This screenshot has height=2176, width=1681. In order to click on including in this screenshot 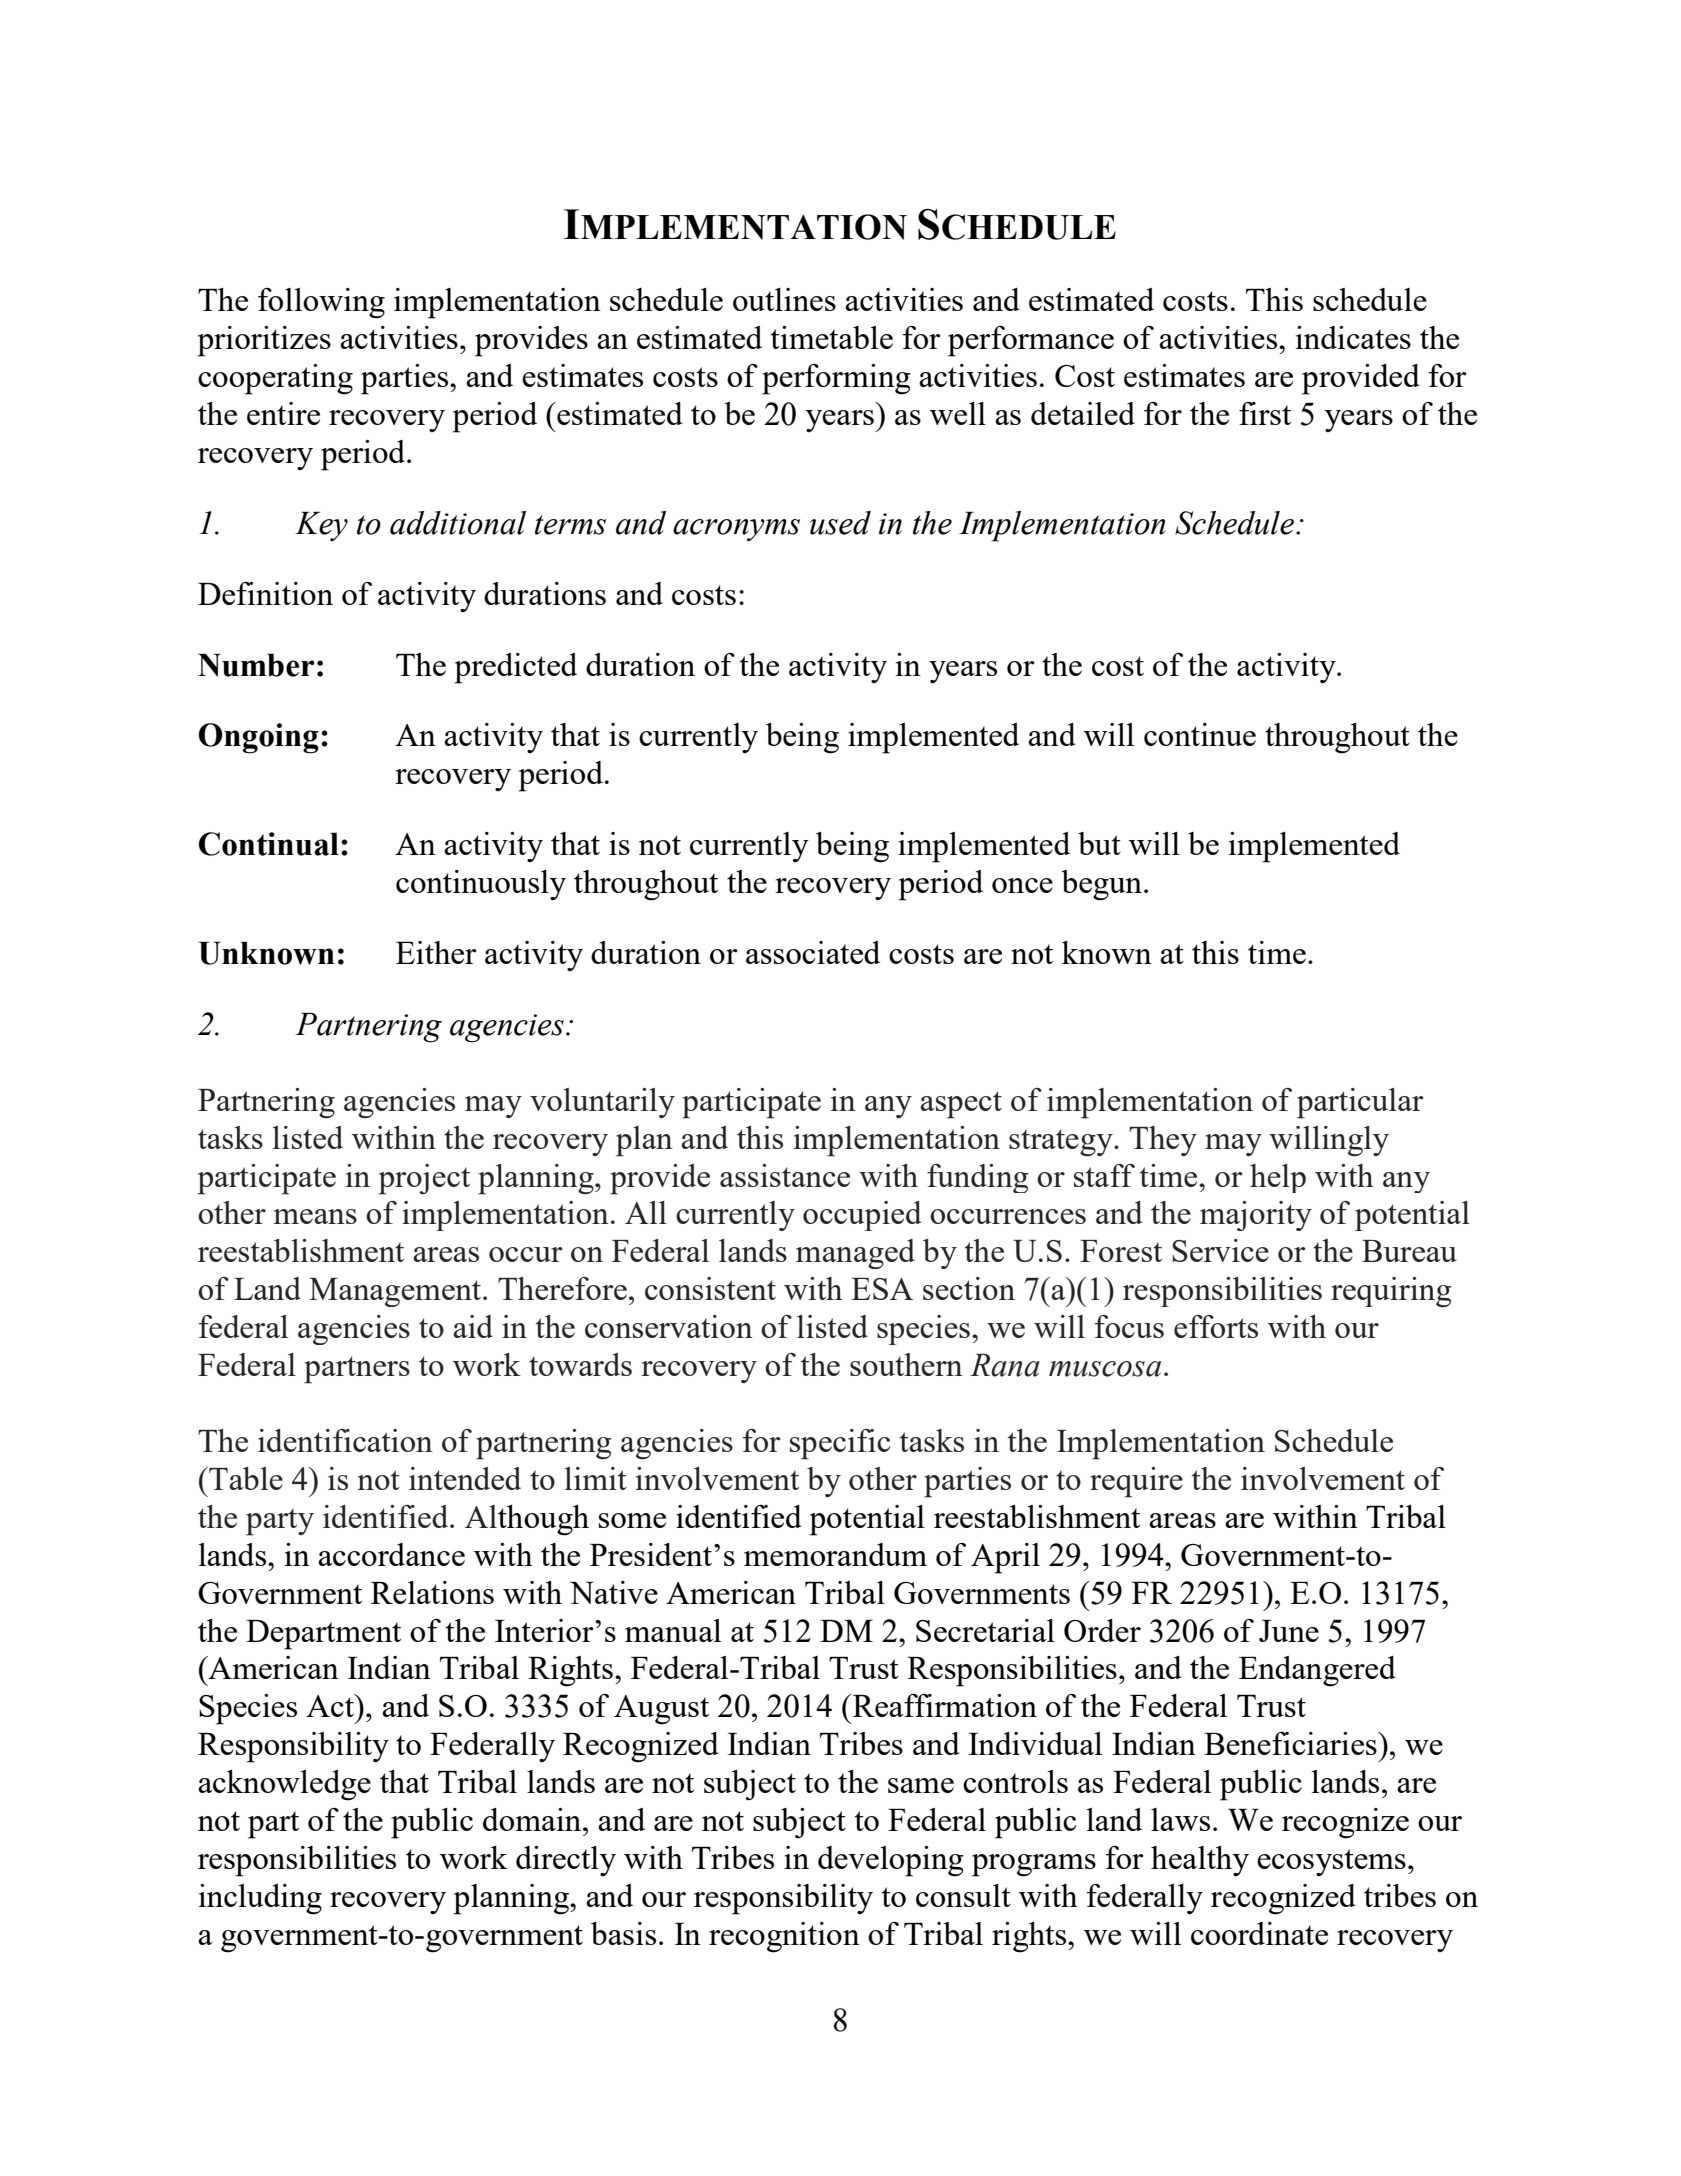, I will do `click(260, 1899)`.
